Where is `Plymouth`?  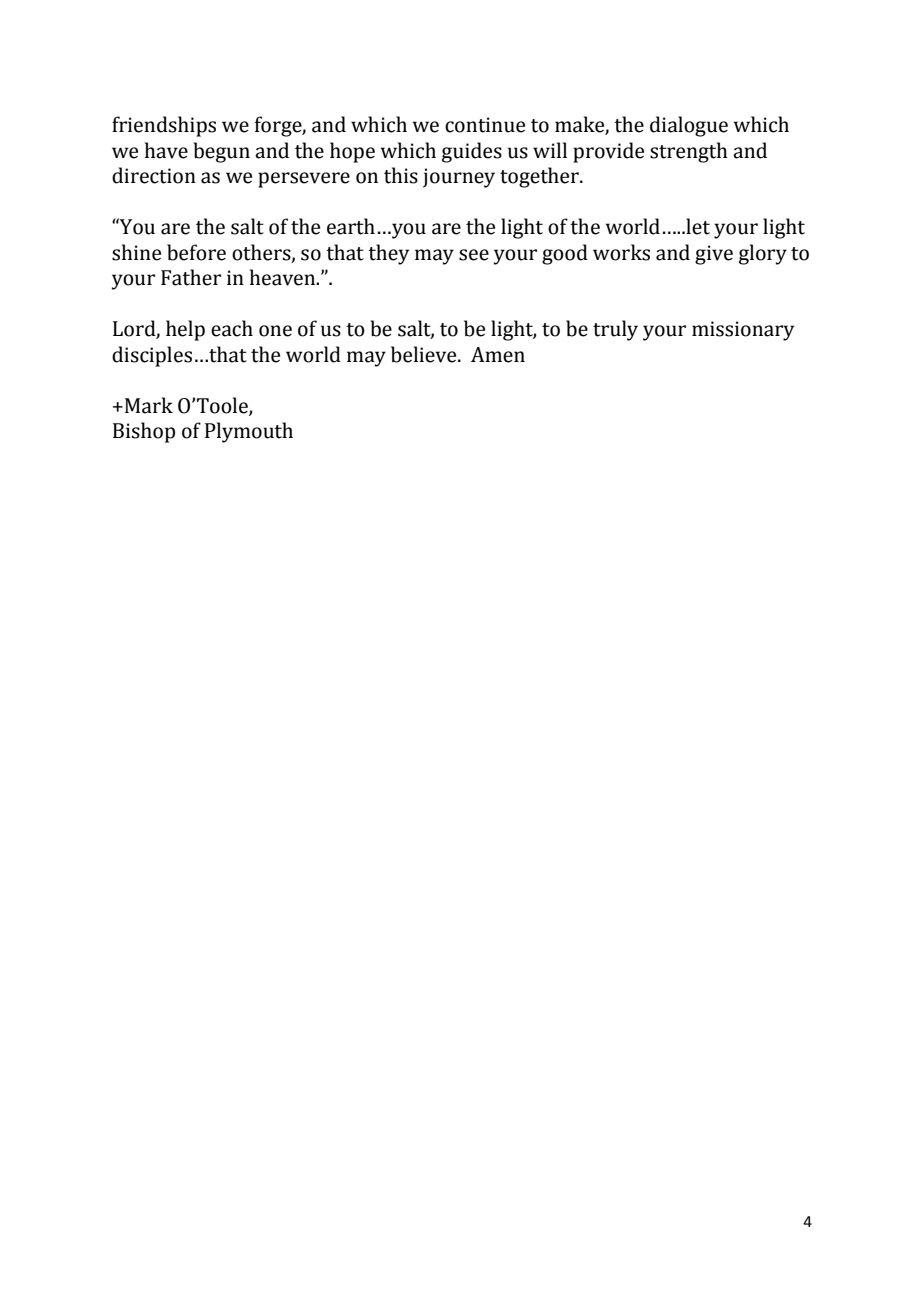 Plymouth is located at coordinates (249, 432).
